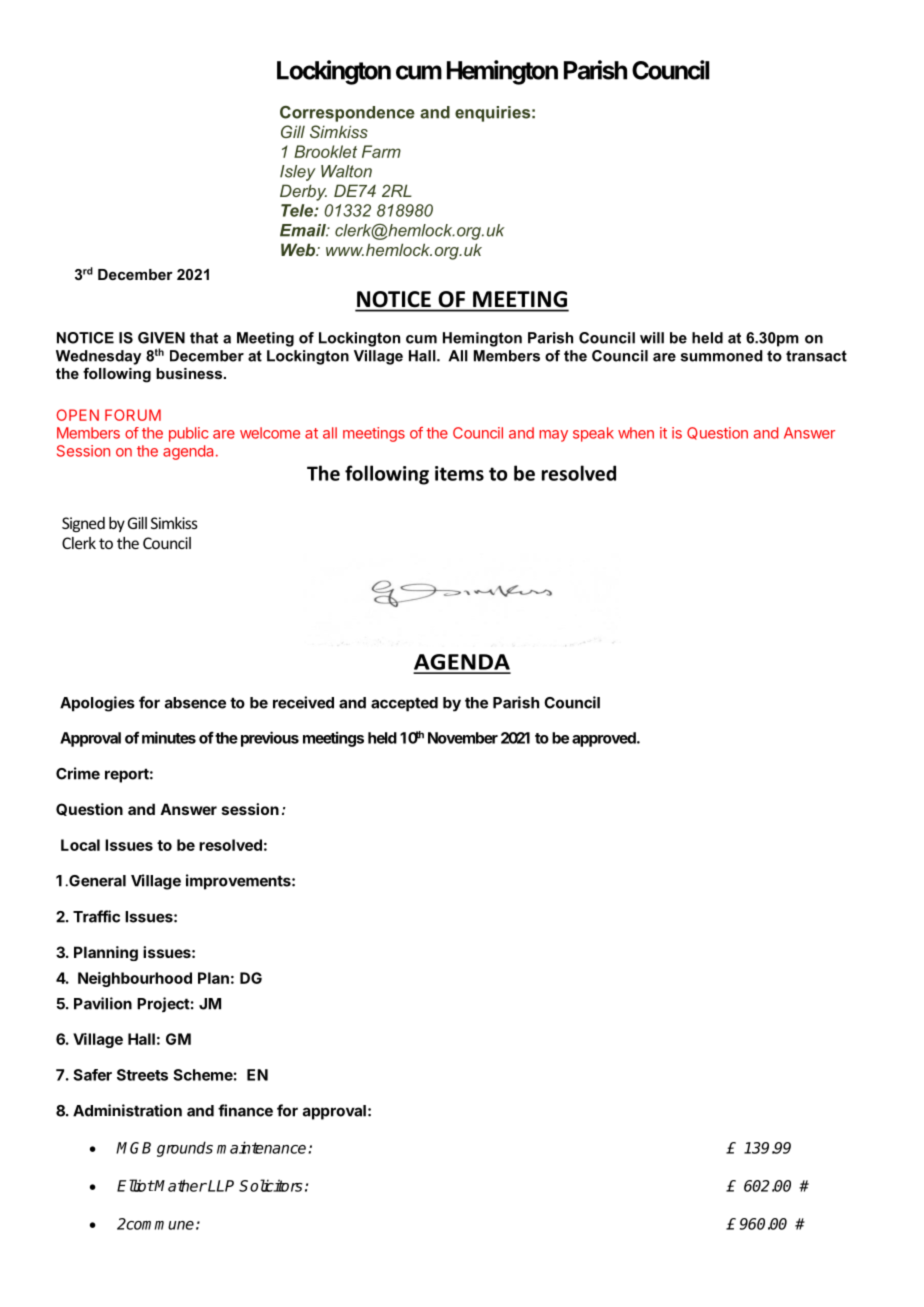 Image resolution: width=924 pixels, height=1307 pixels. What do you see at coordinates (80, 845) in the screenshot?
I see `Local` at bounding box center [80, 845].
